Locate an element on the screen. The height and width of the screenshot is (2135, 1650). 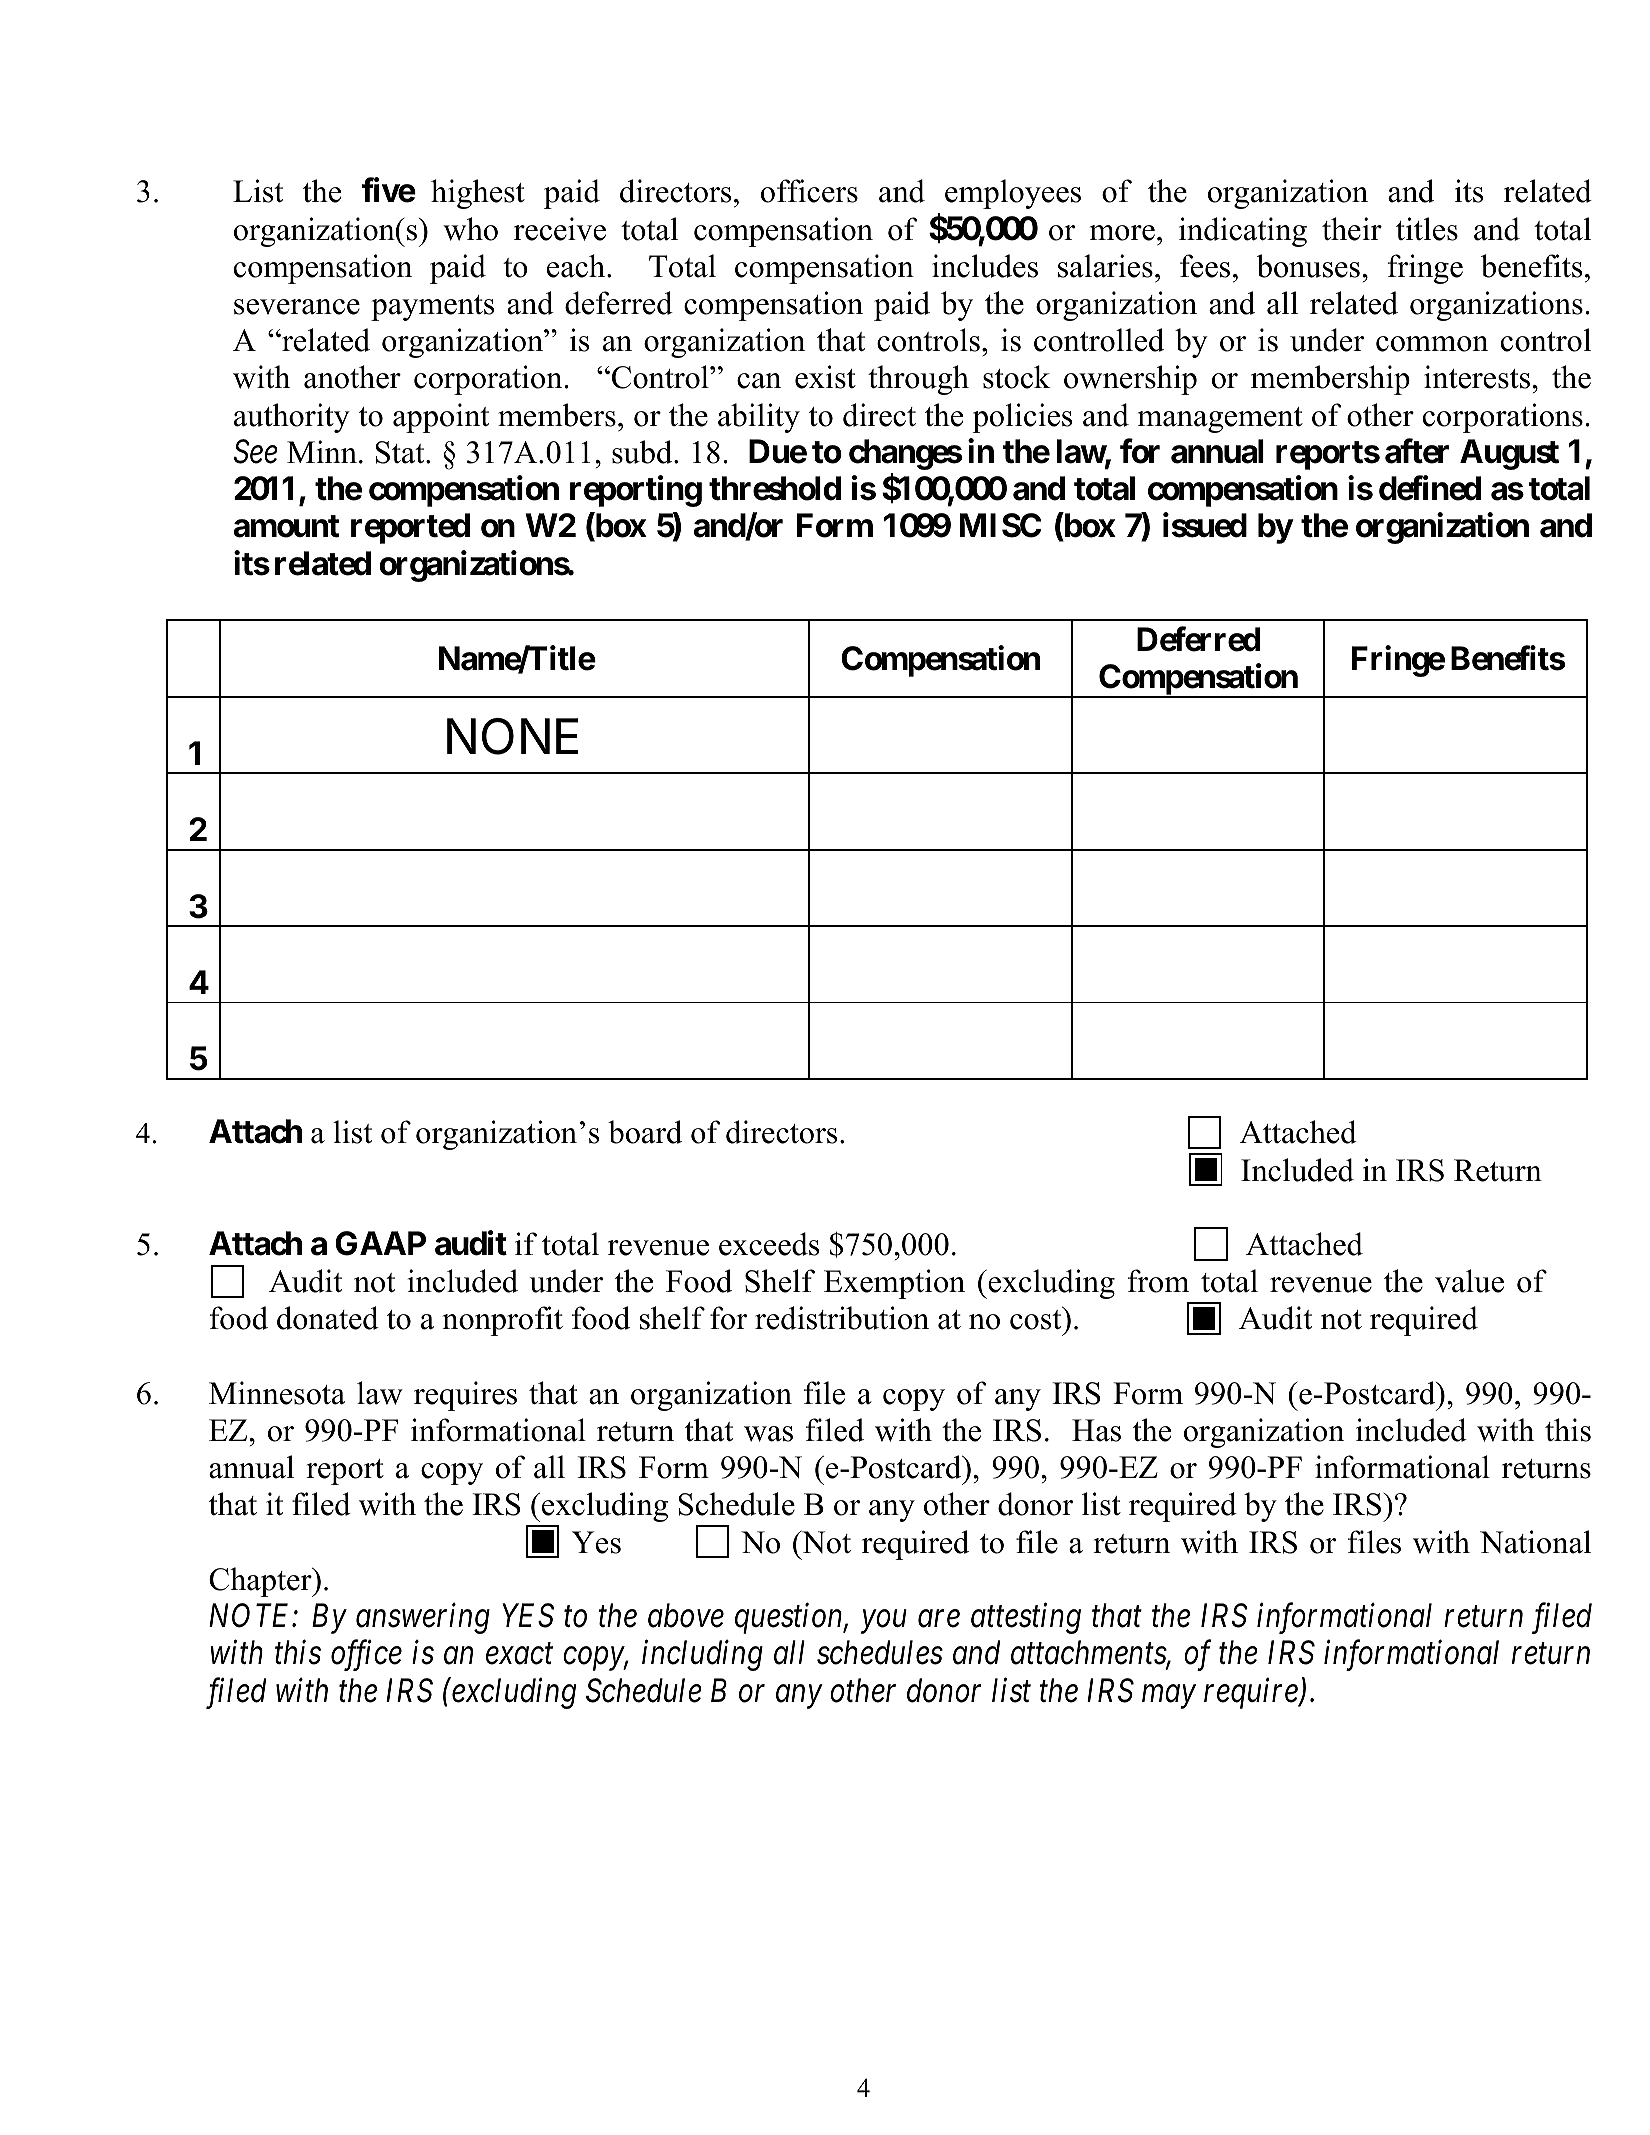
answering is located at coordinates (423, 1619).
